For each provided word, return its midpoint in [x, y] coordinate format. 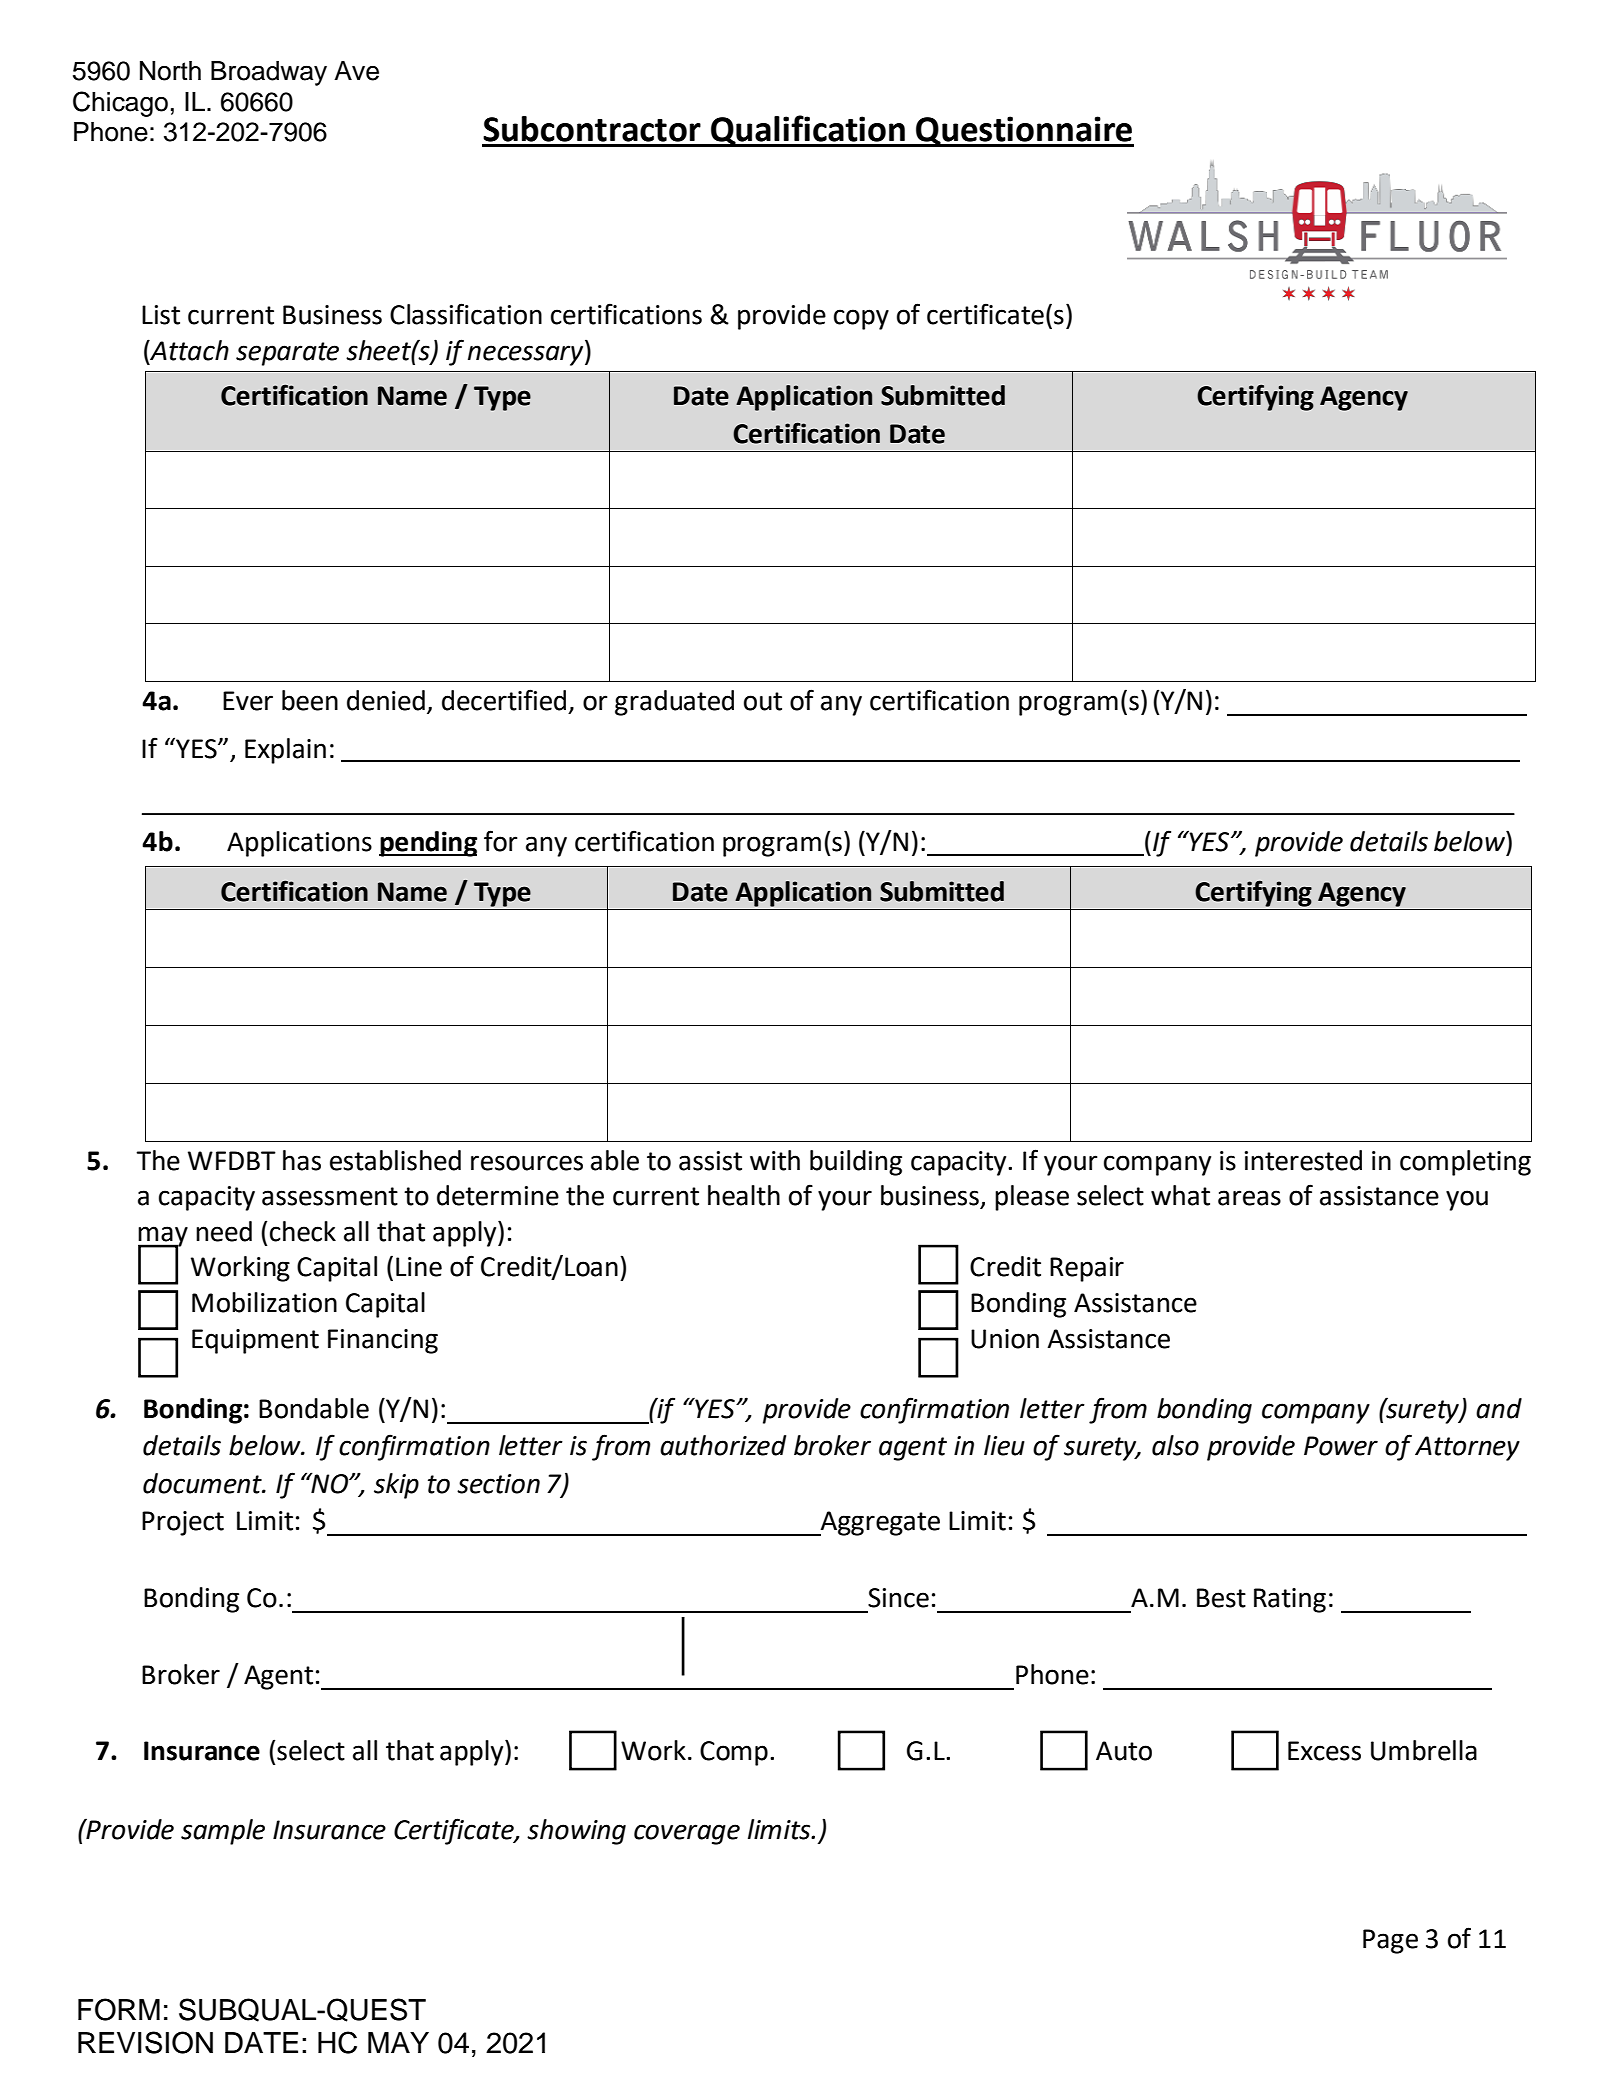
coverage [687, 1834]
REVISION [145, 2042]
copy [861, 319]
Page [1390, 1941]
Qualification [808, 131]
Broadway [269, 73]
